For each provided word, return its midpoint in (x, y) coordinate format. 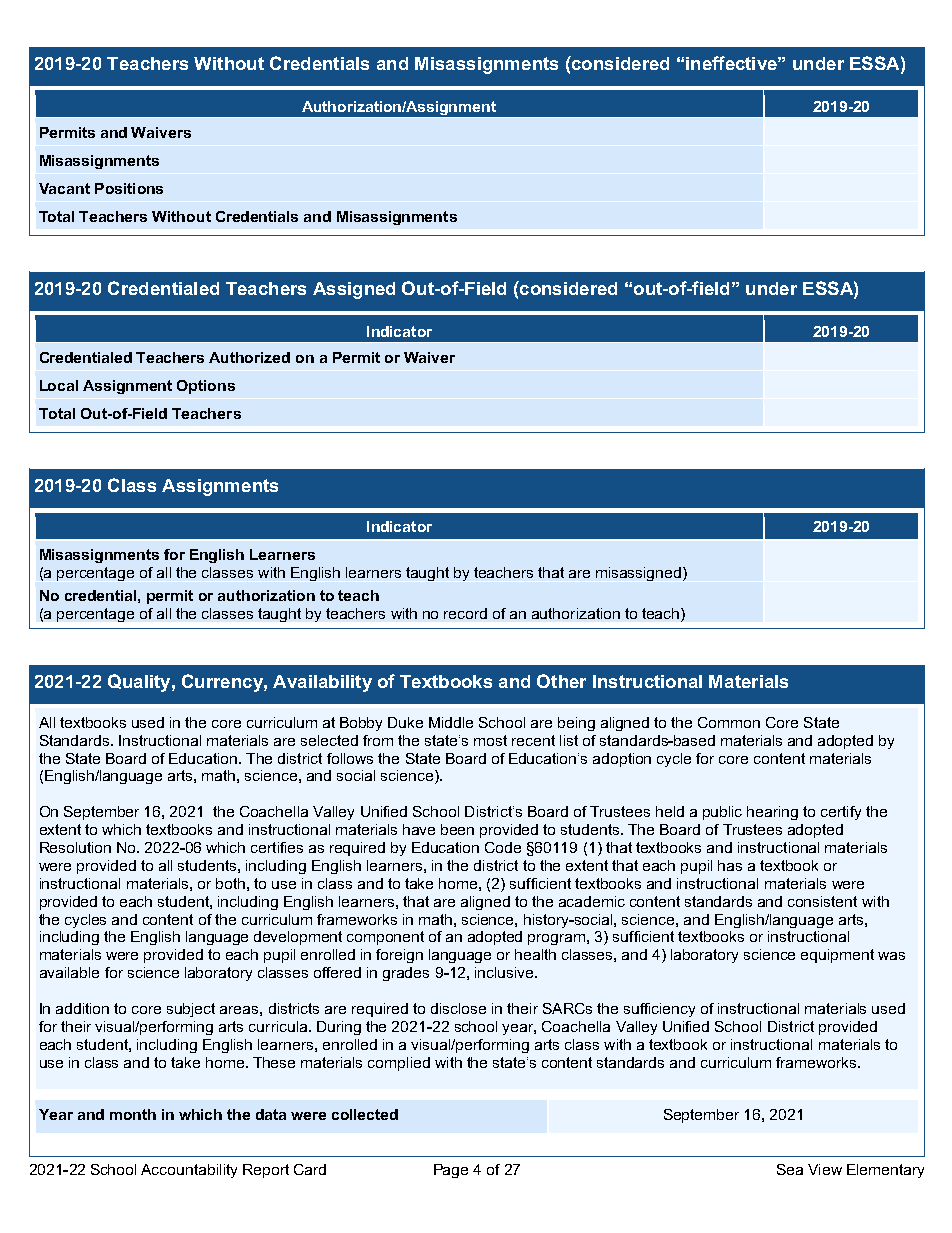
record (465, 613)
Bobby (361, 724)
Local (59, 385)
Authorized (249, 357)
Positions (129, 188)
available (69, 972)
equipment (837, 956)
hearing (772, 813)
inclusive (505, 972)
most (490, 740)
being (576, 724)
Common (729, 722)
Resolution (75, 847)
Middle (451, 722)
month (133, 1114)
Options (206, 387)
